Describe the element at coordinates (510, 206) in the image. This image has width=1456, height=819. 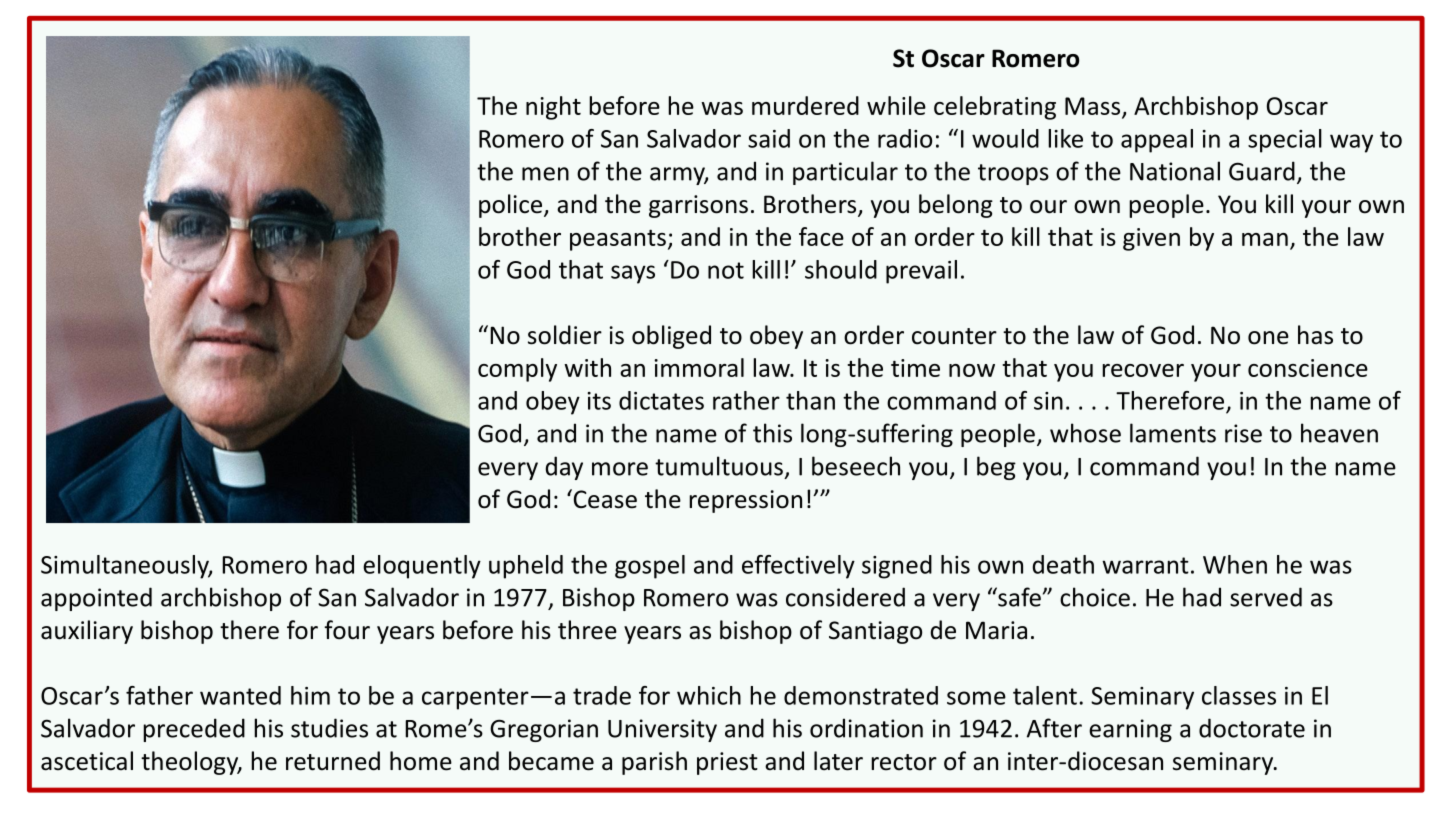
I see `police` at that location.
